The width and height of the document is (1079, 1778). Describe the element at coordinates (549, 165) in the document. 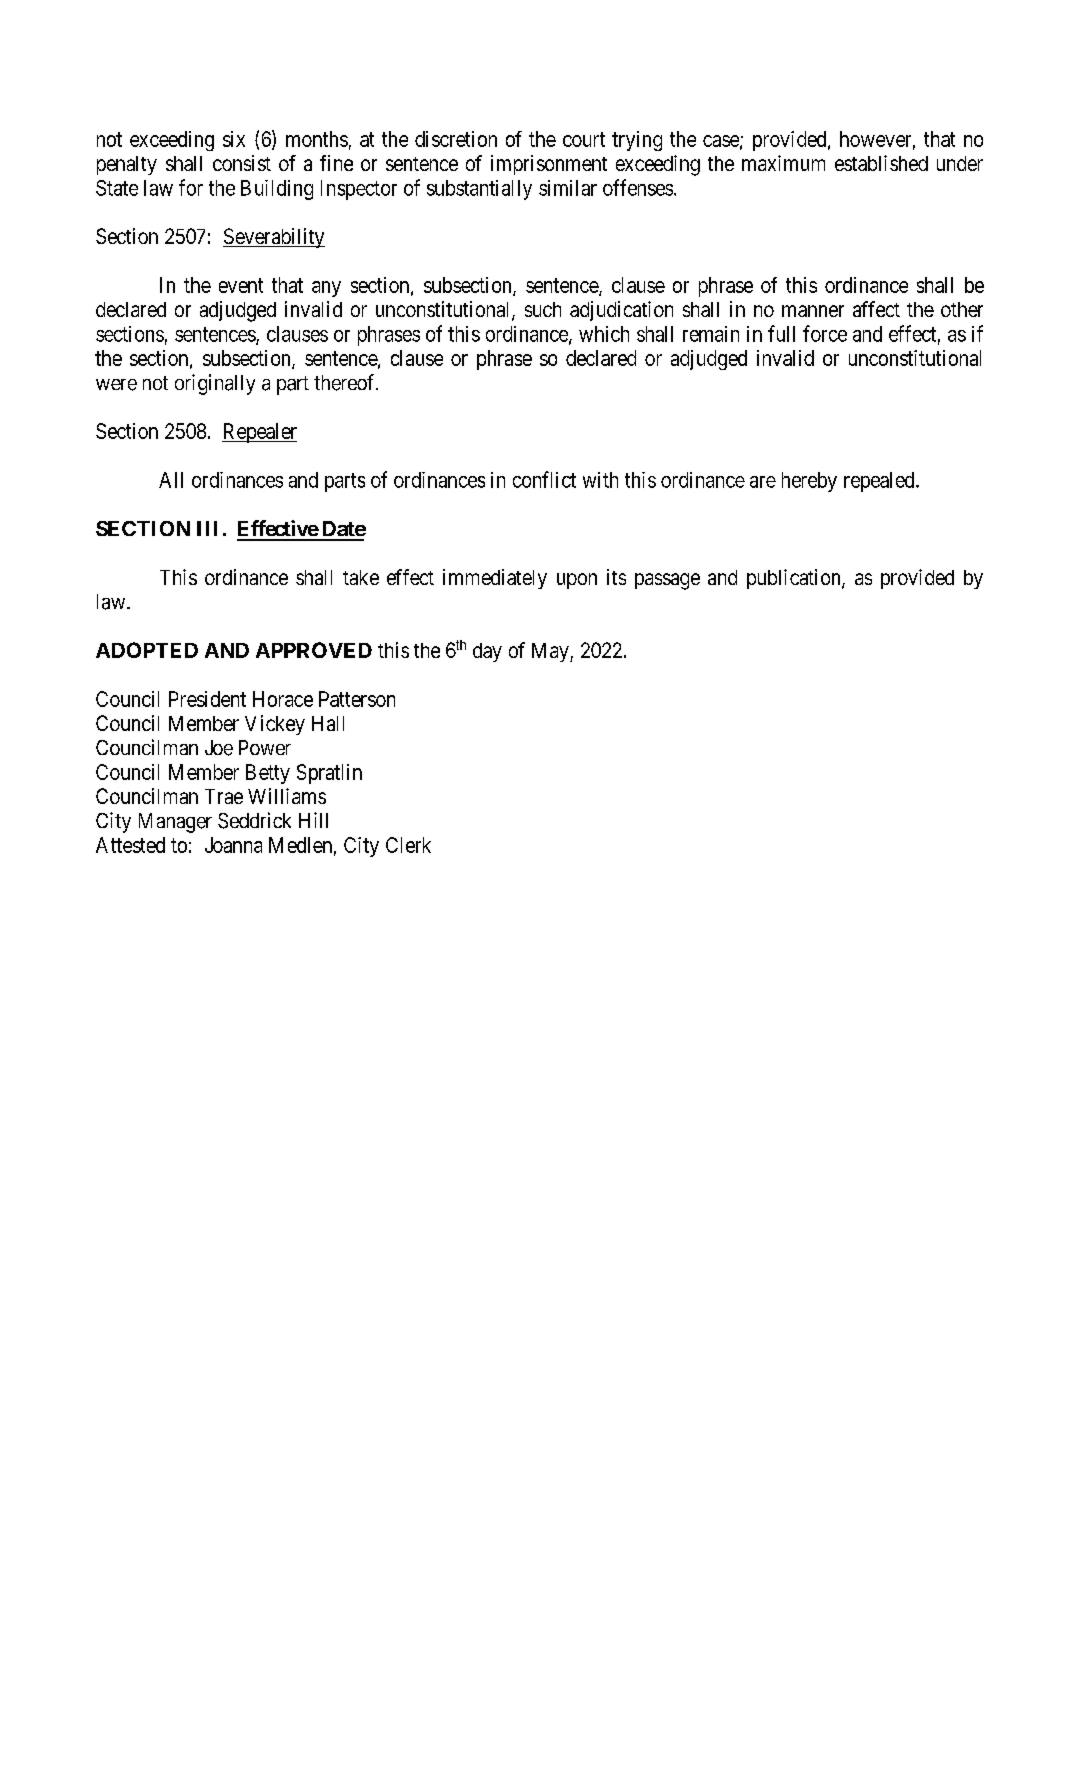

I see `imprisonment` at that location.
